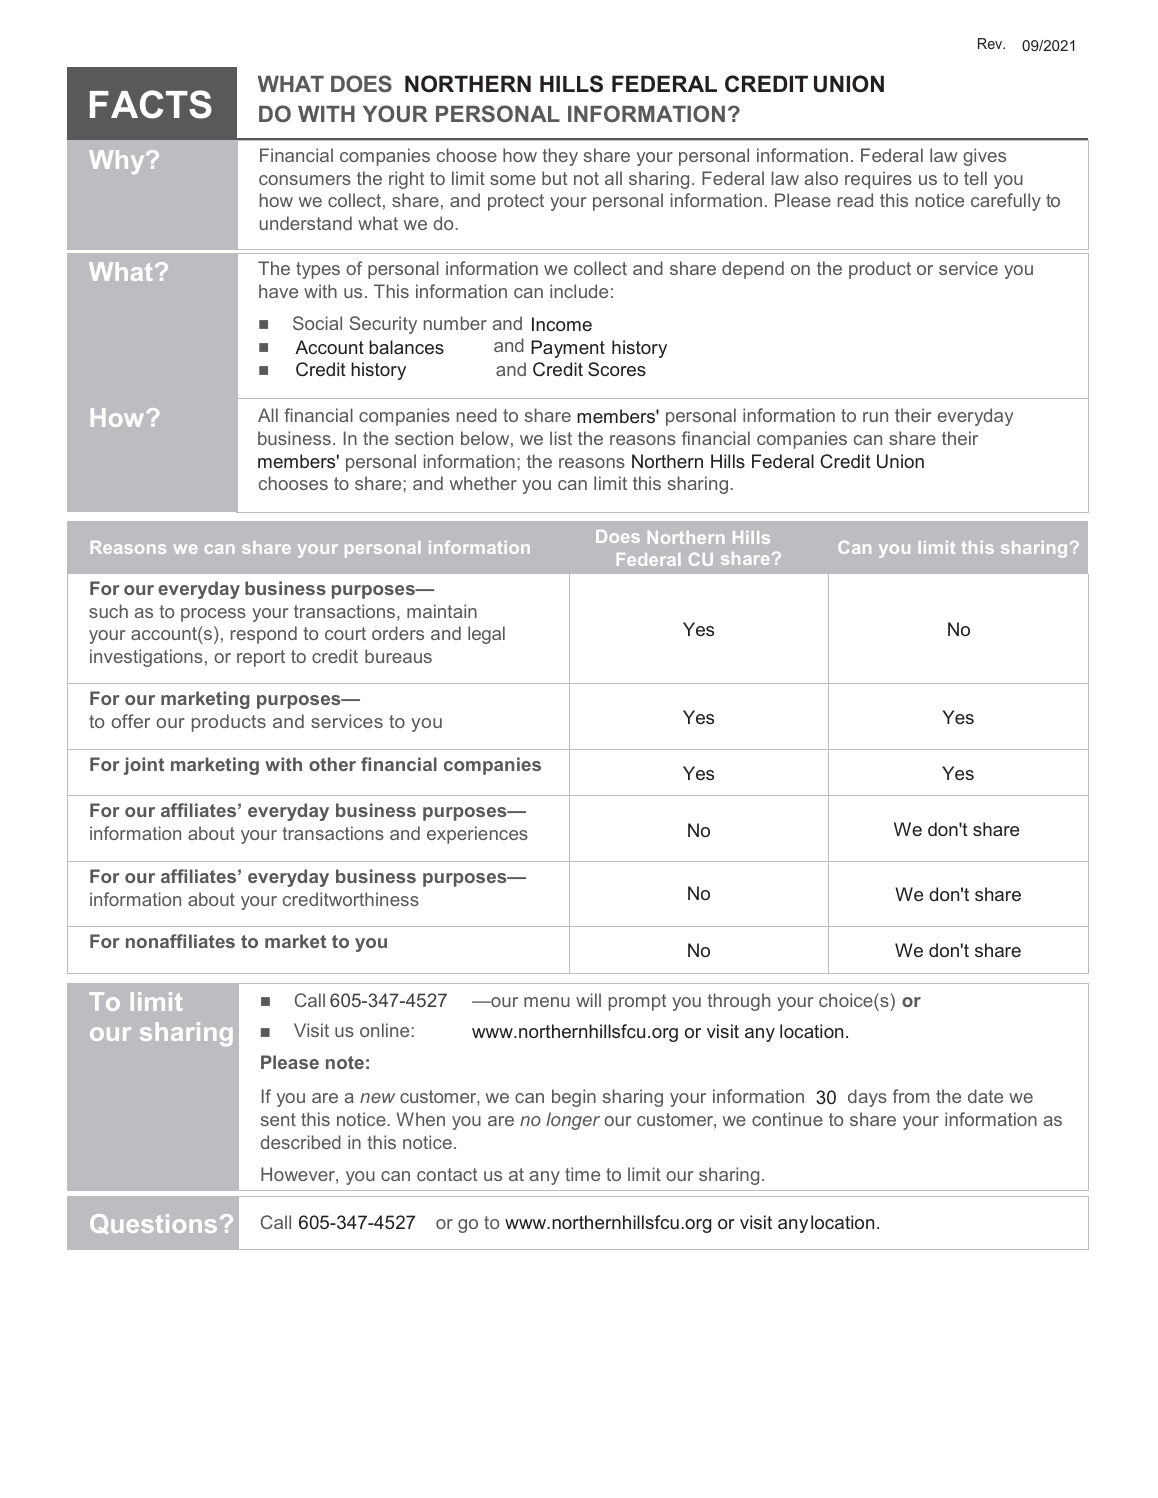 Image resolution: width=1158 pixels, height=1498 pixels. What do you see at coordinates (483, 483) in the document?
I see `whether` at bounding box center [483, 483].
